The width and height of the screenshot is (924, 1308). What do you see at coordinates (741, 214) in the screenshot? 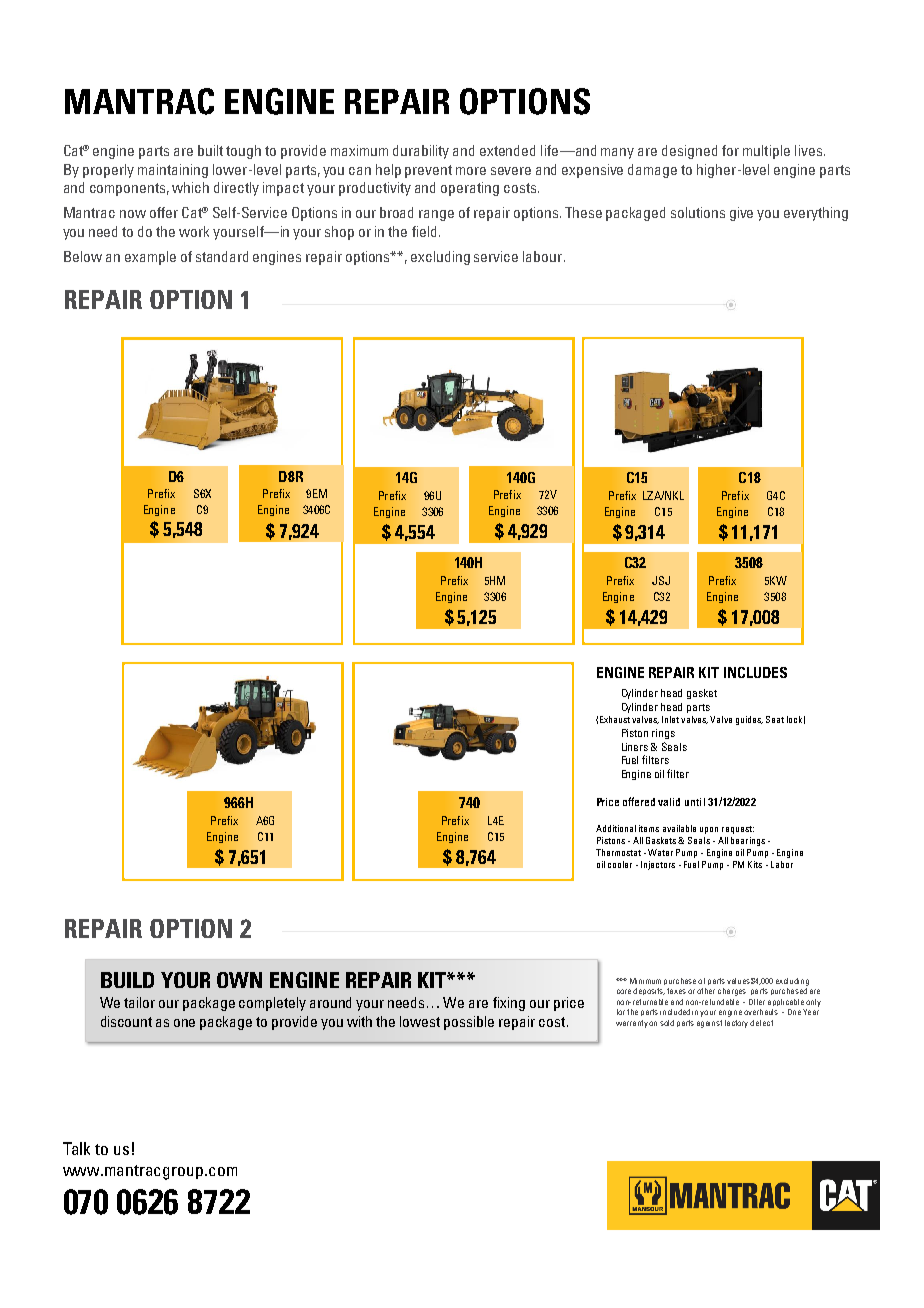
I see `give` at bounding box center [741, 214].
